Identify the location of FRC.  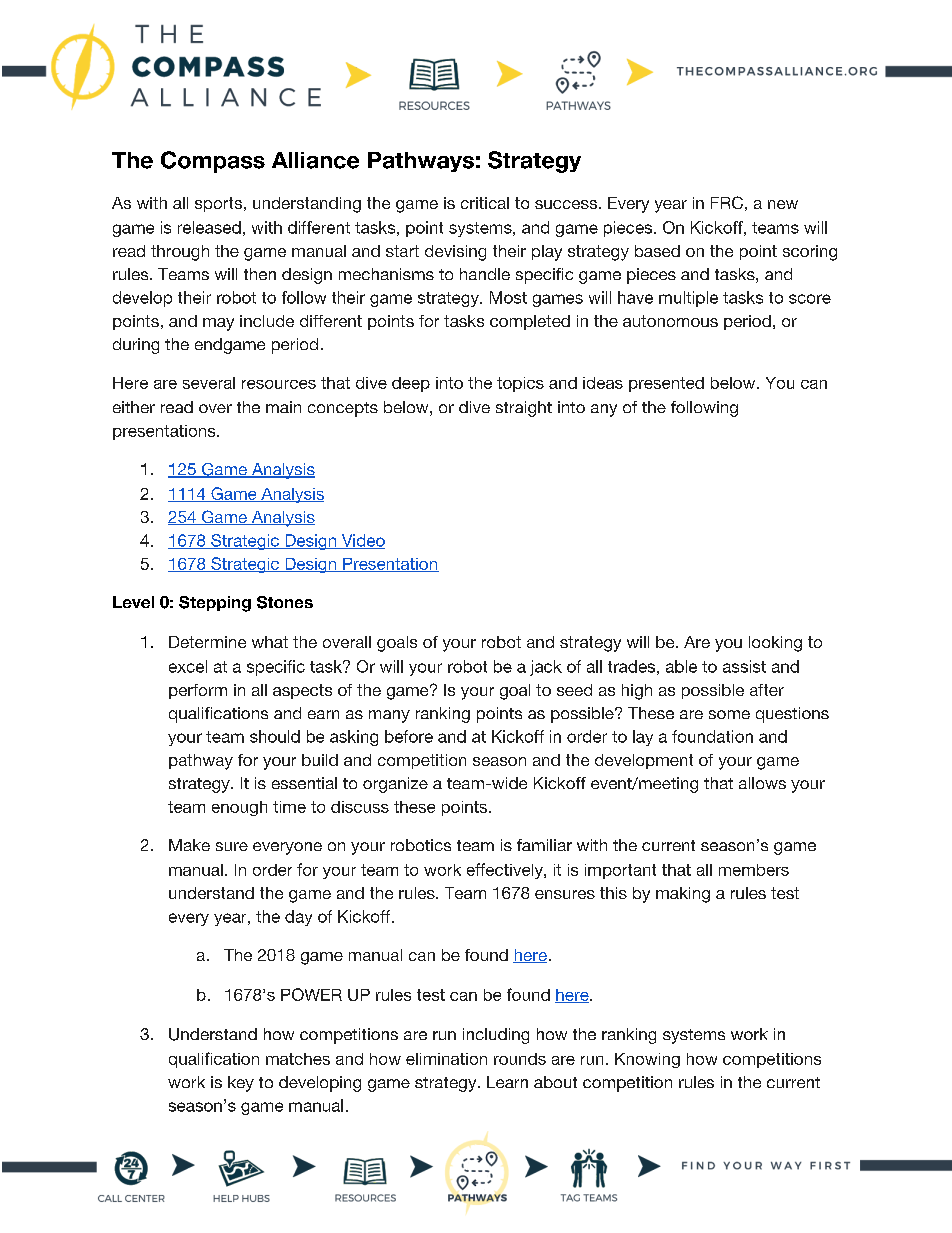
(727, 202).
